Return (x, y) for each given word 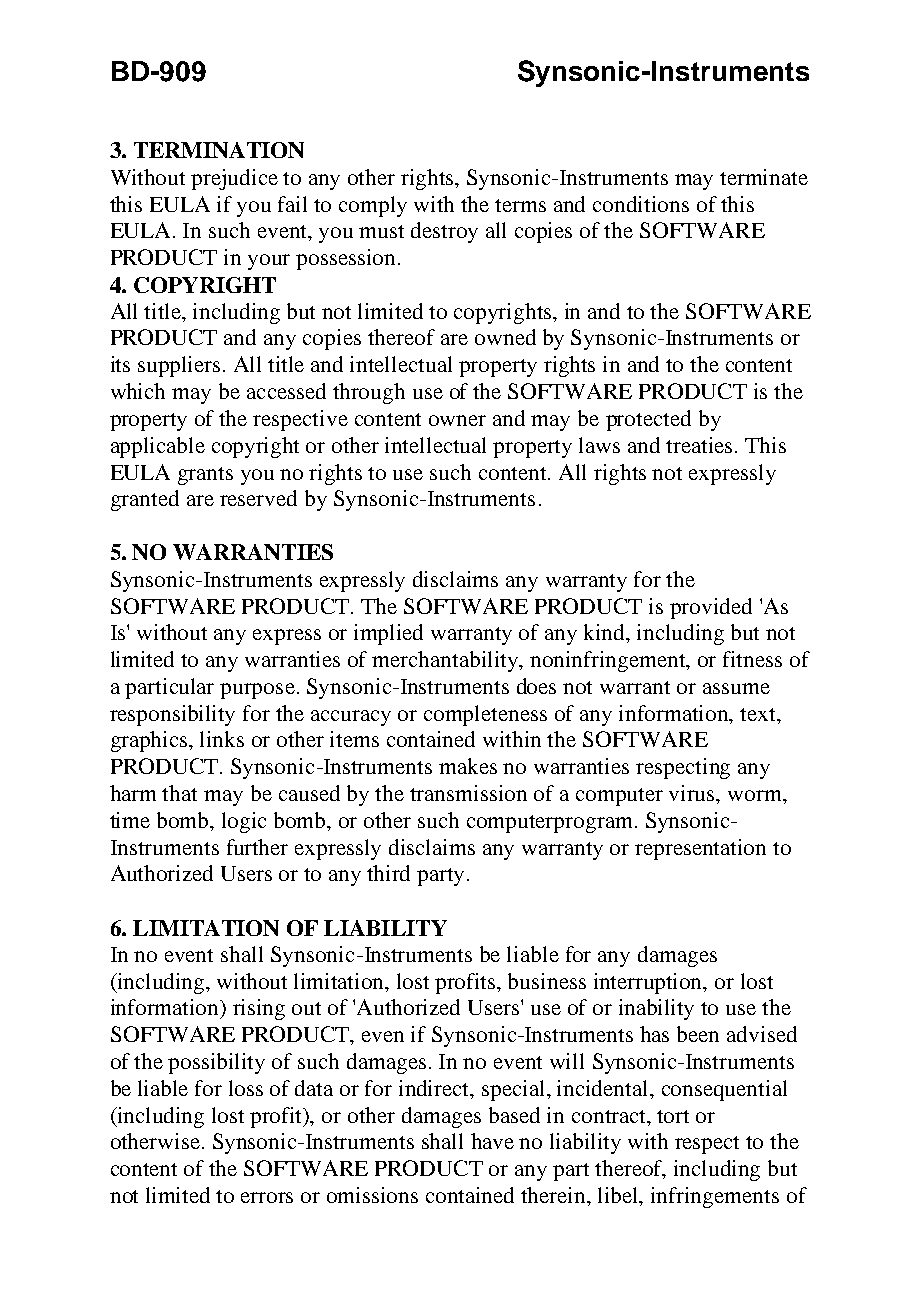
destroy (444, 232)
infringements (715, 1197)
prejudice (234, 179)
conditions (641, 204)
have (492, 1141)
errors (267, 1197)
